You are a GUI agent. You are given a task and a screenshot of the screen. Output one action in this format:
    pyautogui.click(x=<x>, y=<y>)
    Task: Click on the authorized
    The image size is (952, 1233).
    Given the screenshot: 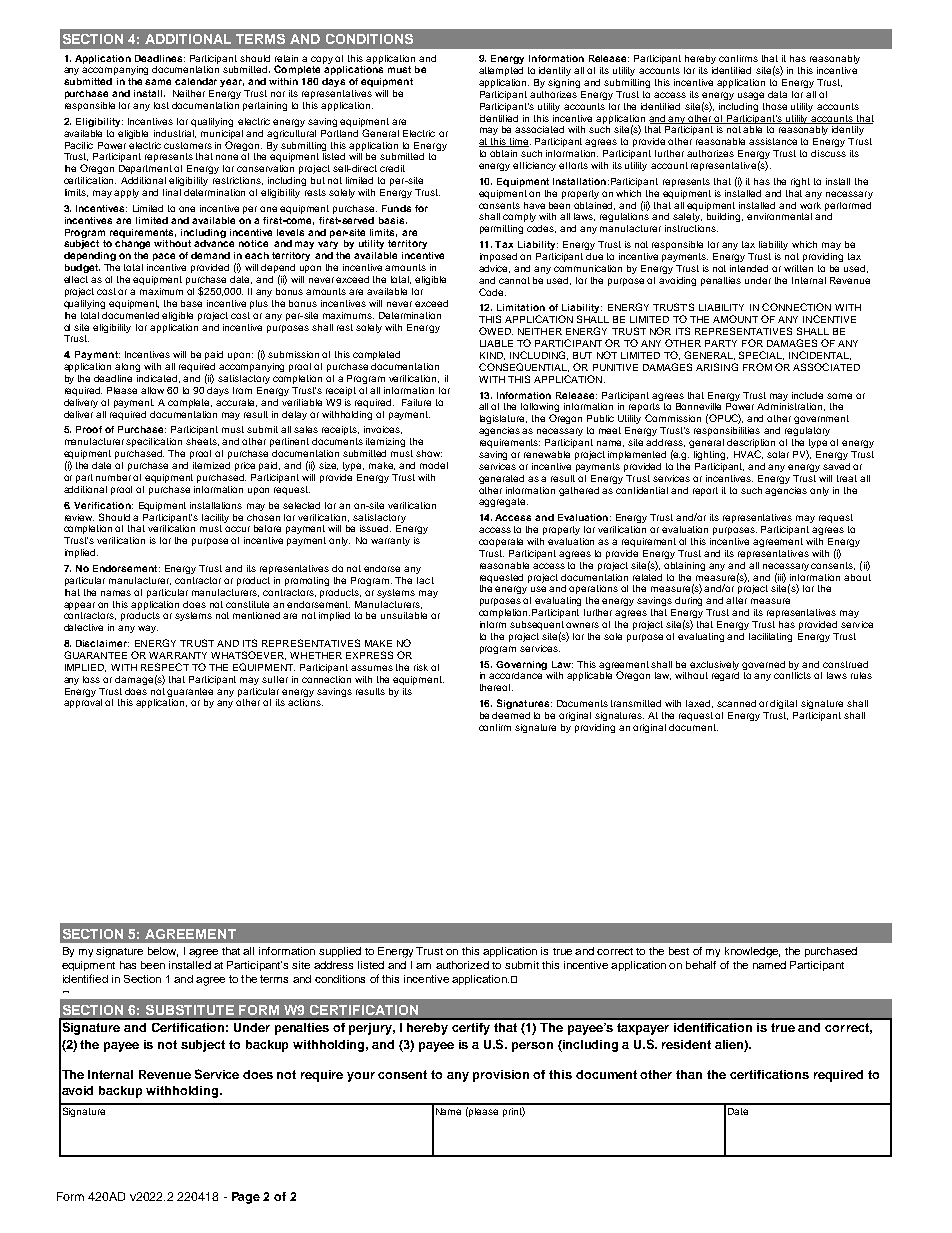 What is the action you would take?
    pyautogui.click(x=462, y=965)
